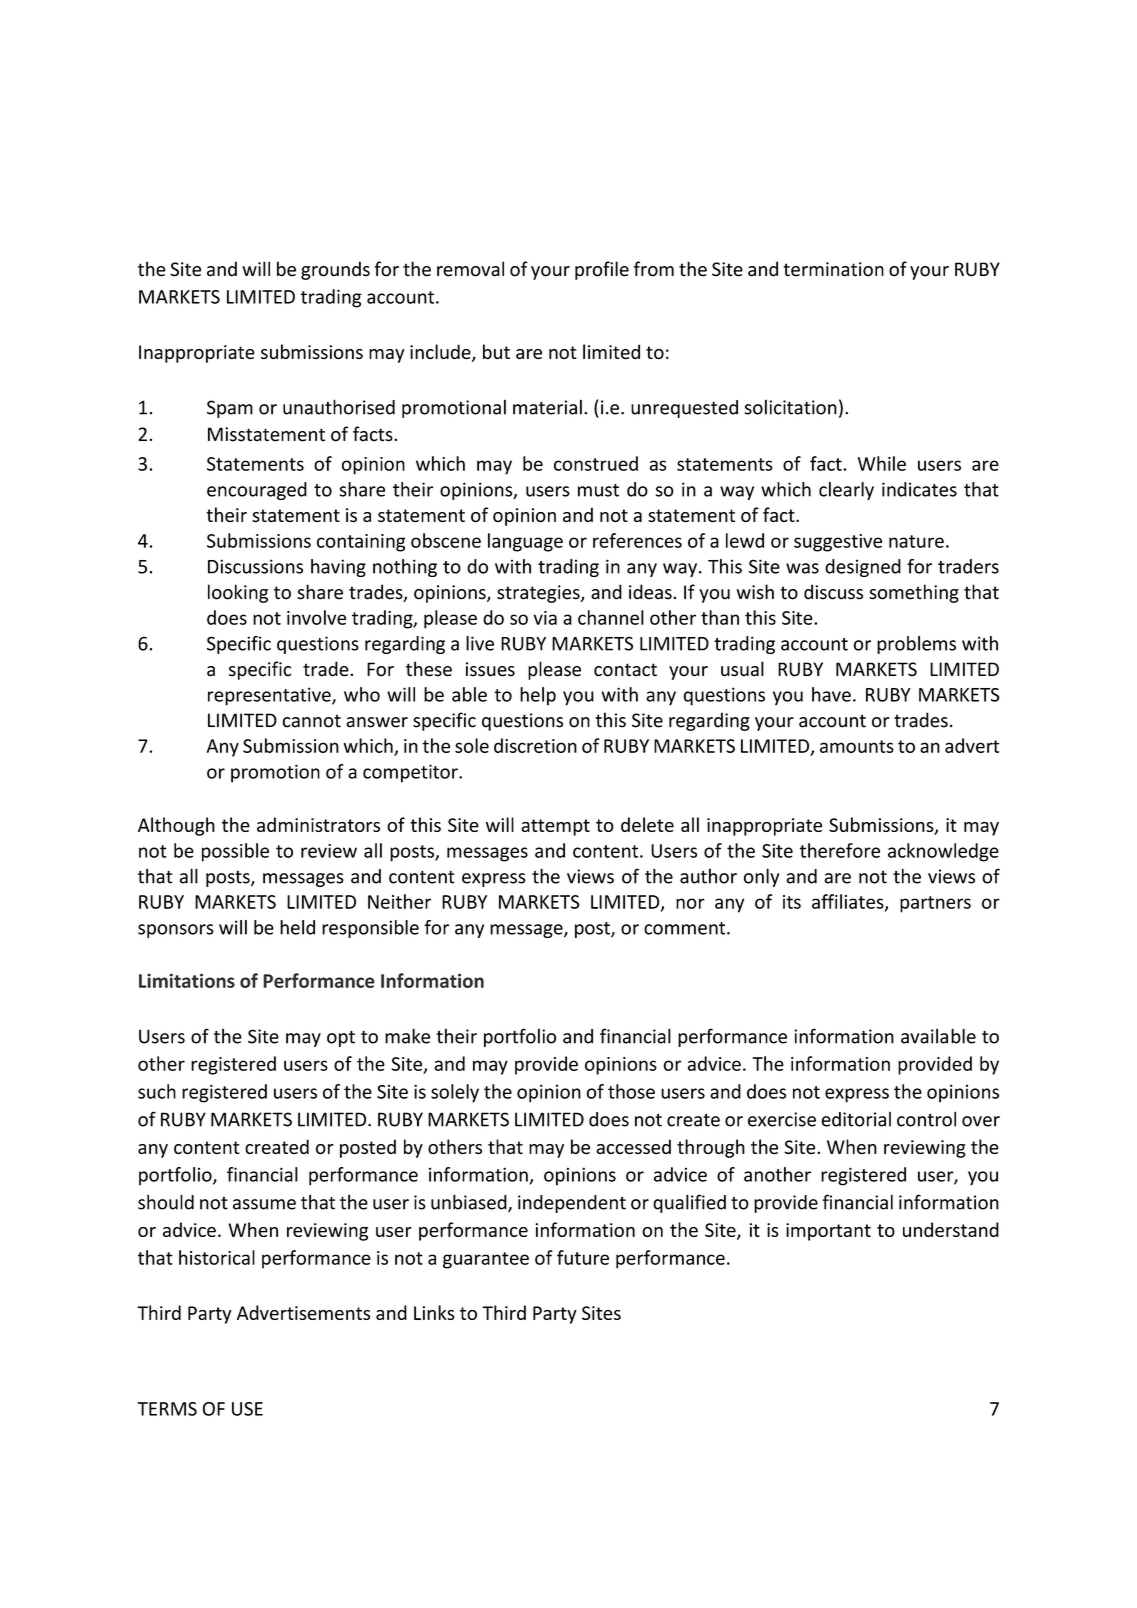  What do you see at coordinates (840, 850) in the document?
I see `therefore` at bounding box center [840, 850].
